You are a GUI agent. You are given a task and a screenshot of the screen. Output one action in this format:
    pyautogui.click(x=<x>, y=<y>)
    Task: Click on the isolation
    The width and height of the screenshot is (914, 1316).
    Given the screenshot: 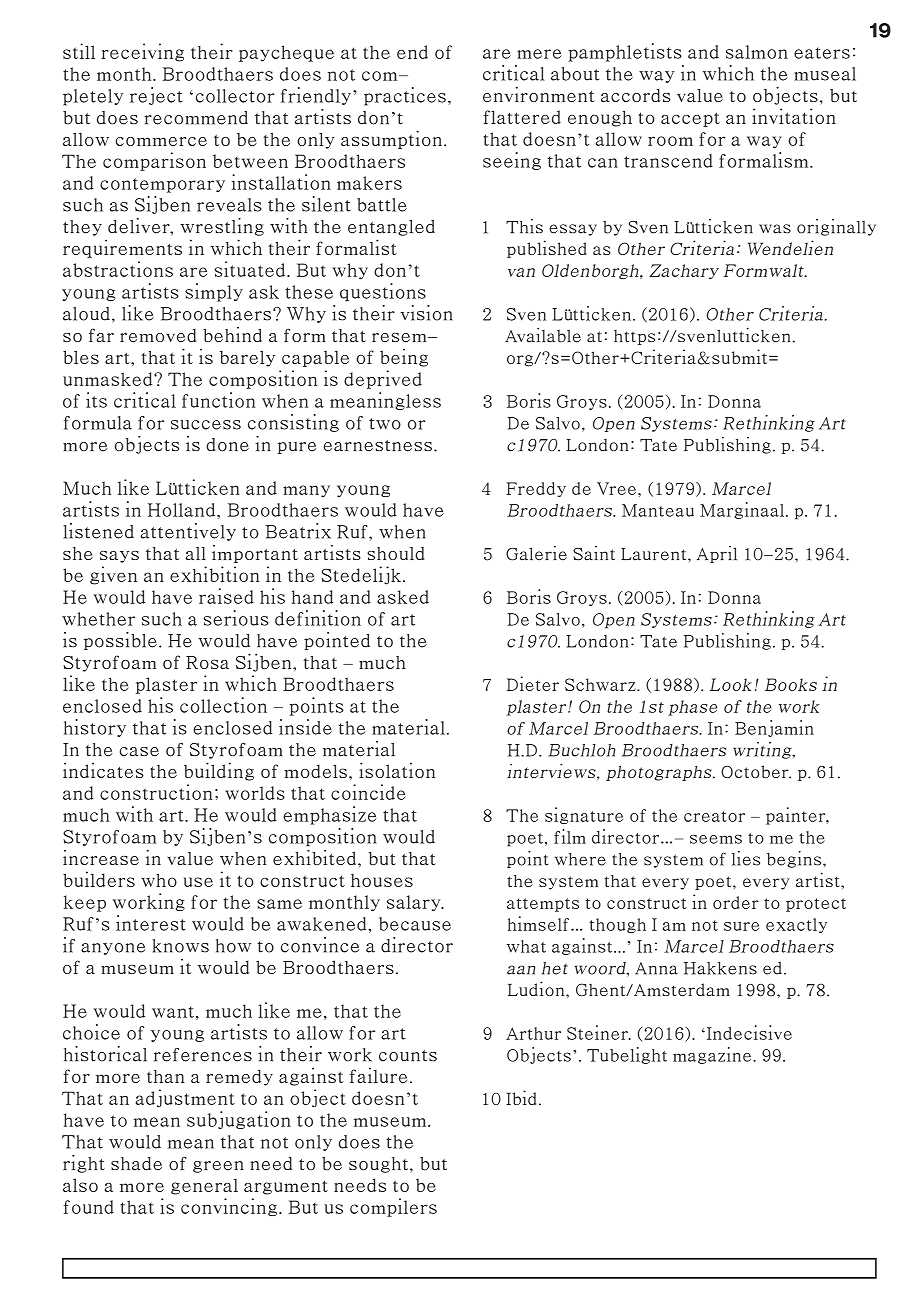 What is the action you would take?
    pyautogui.click(x=397, y=770)
